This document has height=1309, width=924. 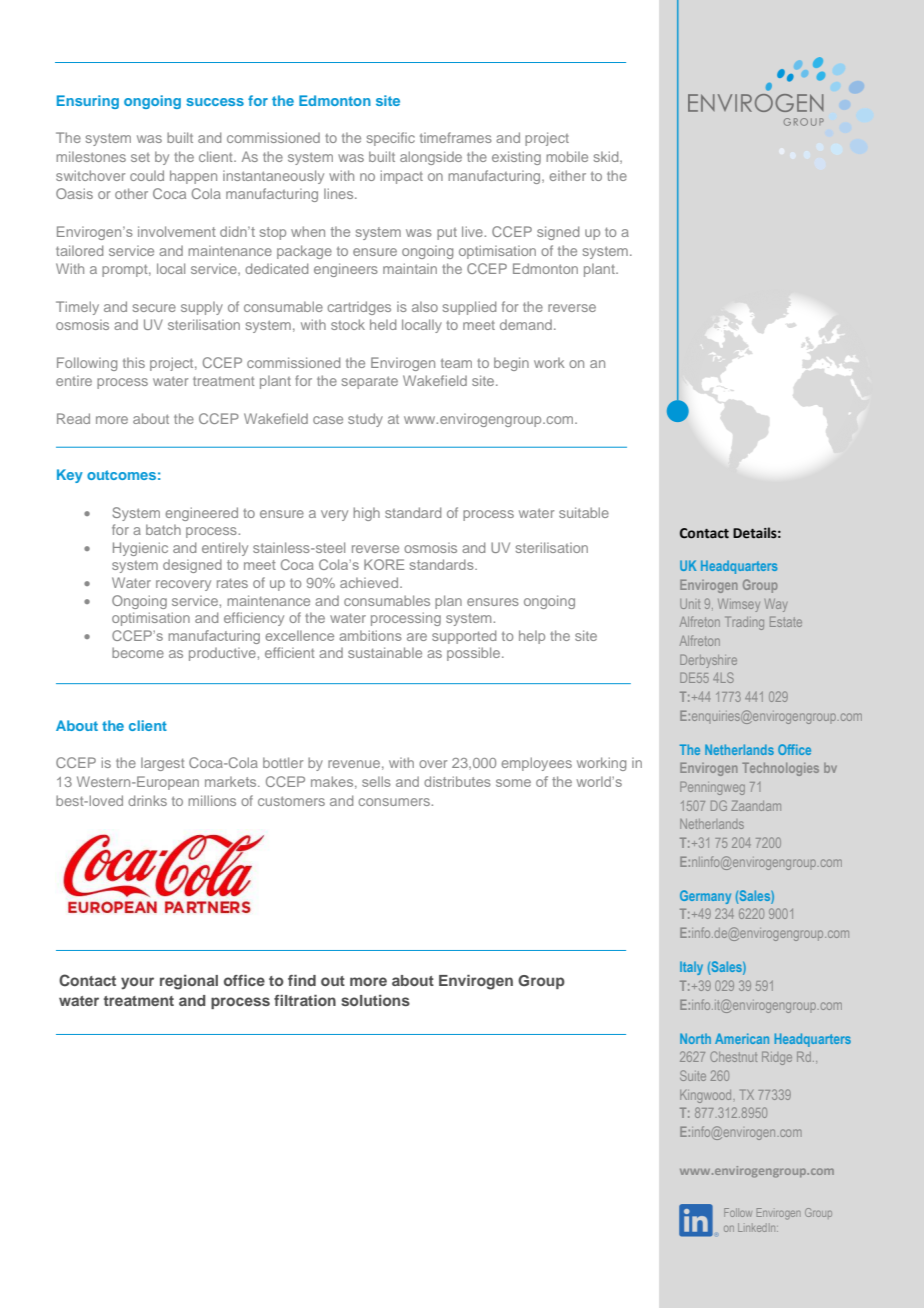 I want to click on set, so click(x=140, y=157).
